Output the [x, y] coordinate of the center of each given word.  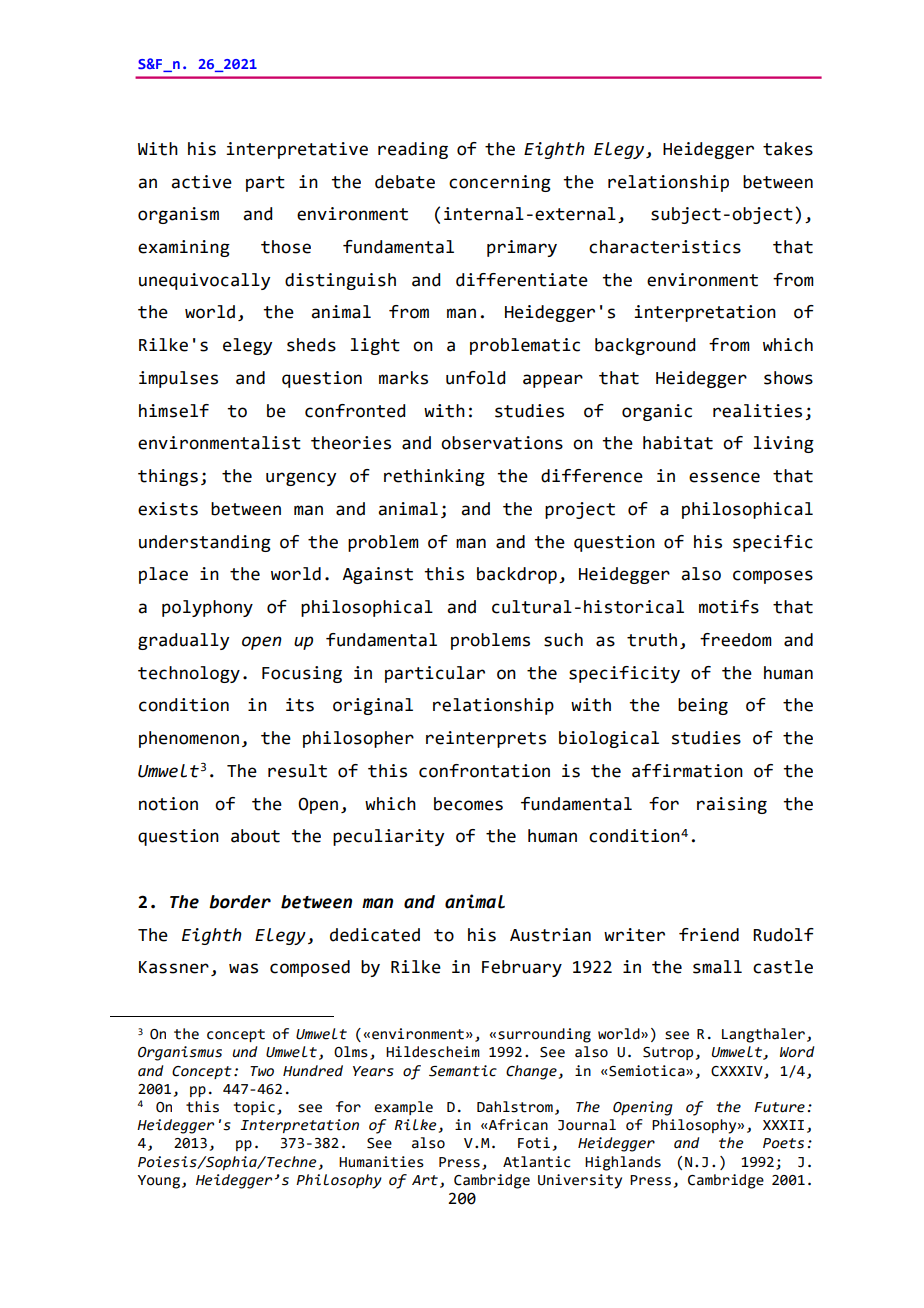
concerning [500, 183]
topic [254, 1108]
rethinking [434, 477]
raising [732, 805]
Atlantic [536, 1162]
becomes [468, 804]
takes [788, 149]
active [201, 182]
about [255, 836]
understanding [205, 543]
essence [724, 477]
